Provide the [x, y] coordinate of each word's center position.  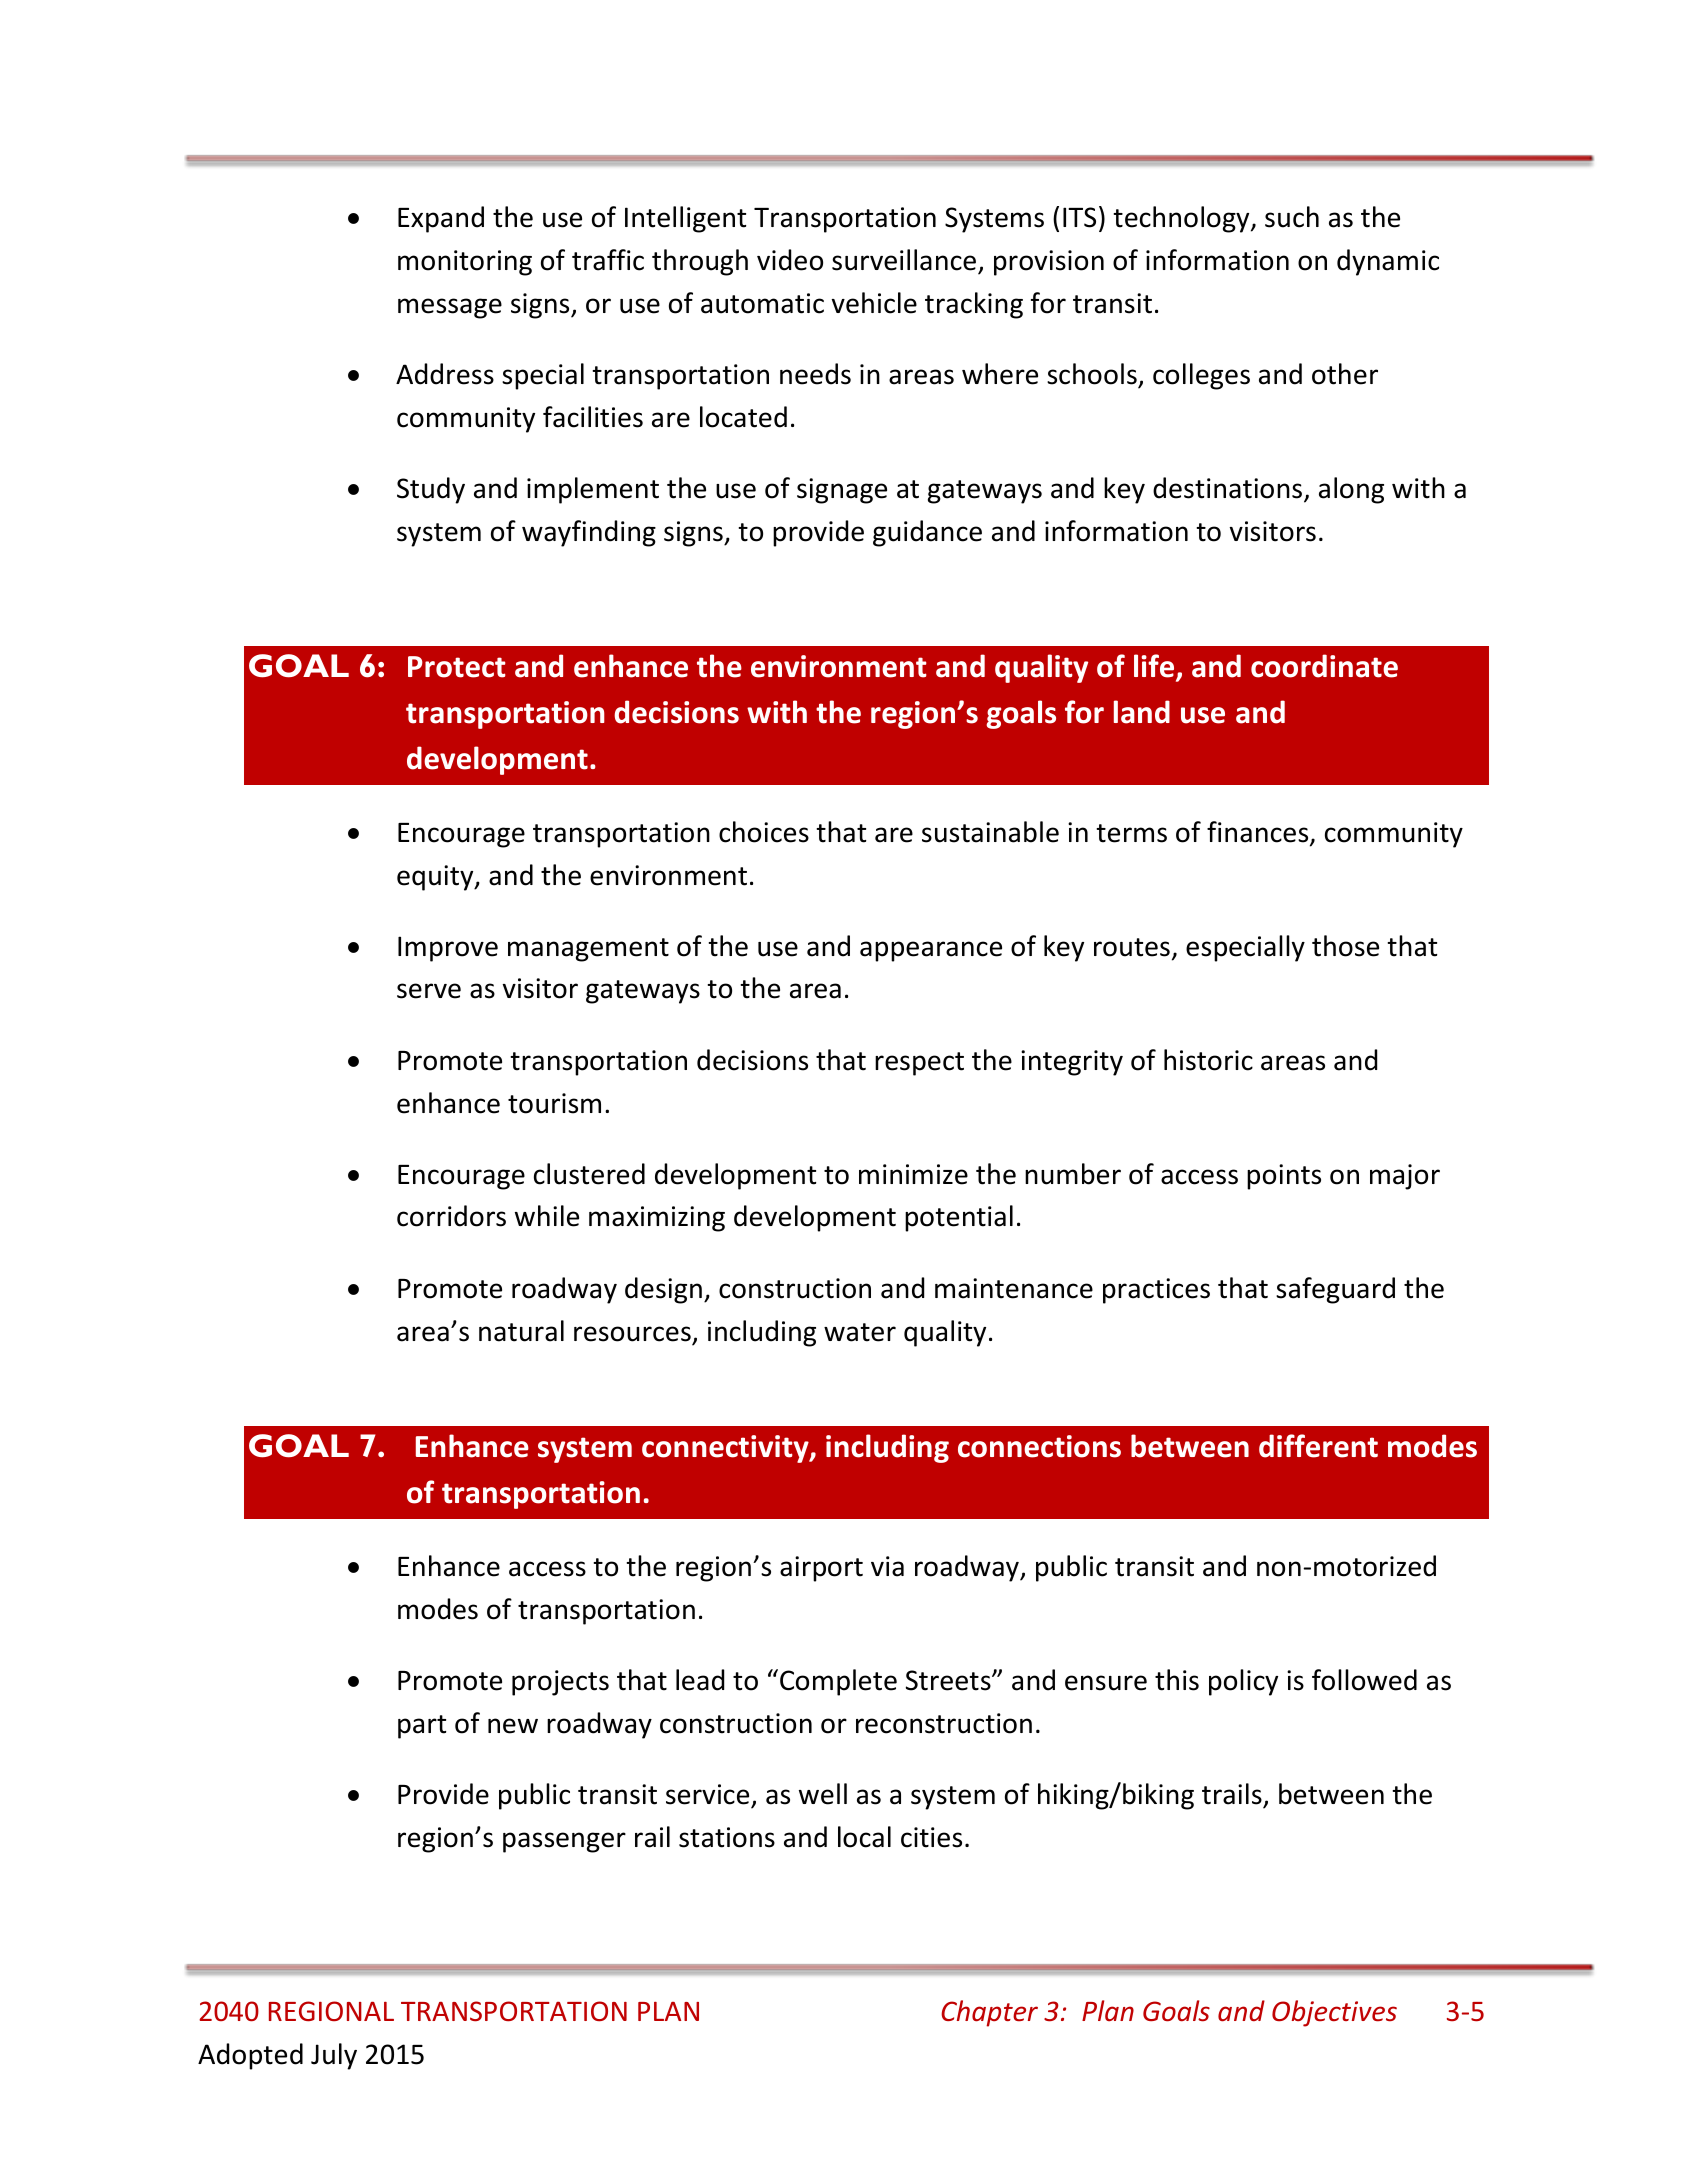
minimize [913, 1174]
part [422, 1727]
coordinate [1324, 666]
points [1284, 1177]
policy [1243, 1682]
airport [821, 1569]
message [450, 308]
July [334, 2056]
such [1292, 217]
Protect [457, 667]
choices [764, 832]
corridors [451, 1216]
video [790, 260]
